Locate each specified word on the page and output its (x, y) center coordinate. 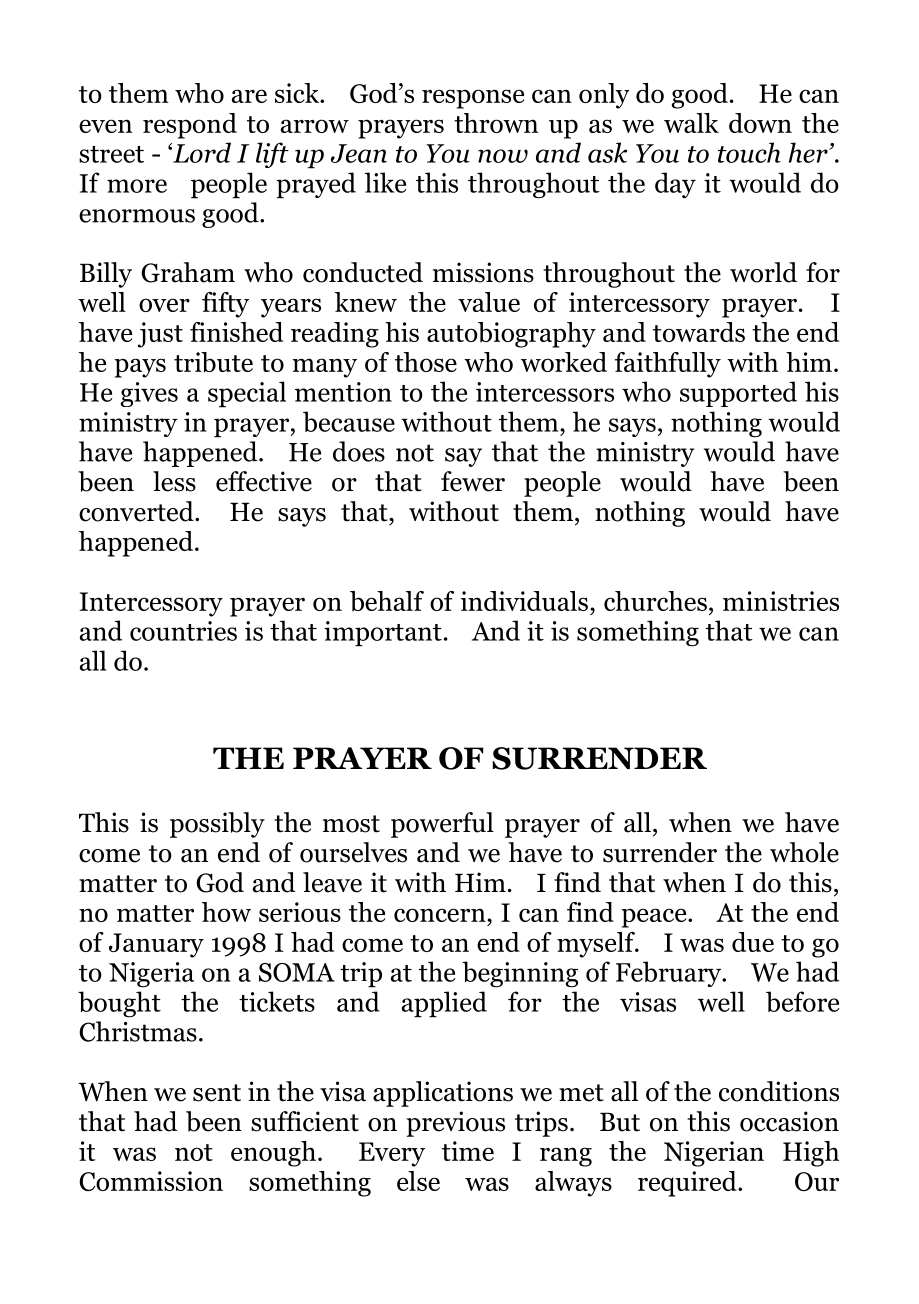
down (760, 123)
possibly (217, 825)
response (473, 99)
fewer (473, 481)
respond (190, 126)
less (174, 481)
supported (738, 394)
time (468, 1151)
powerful (442, 825)
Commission (151, 1181)
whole (804, 852)
